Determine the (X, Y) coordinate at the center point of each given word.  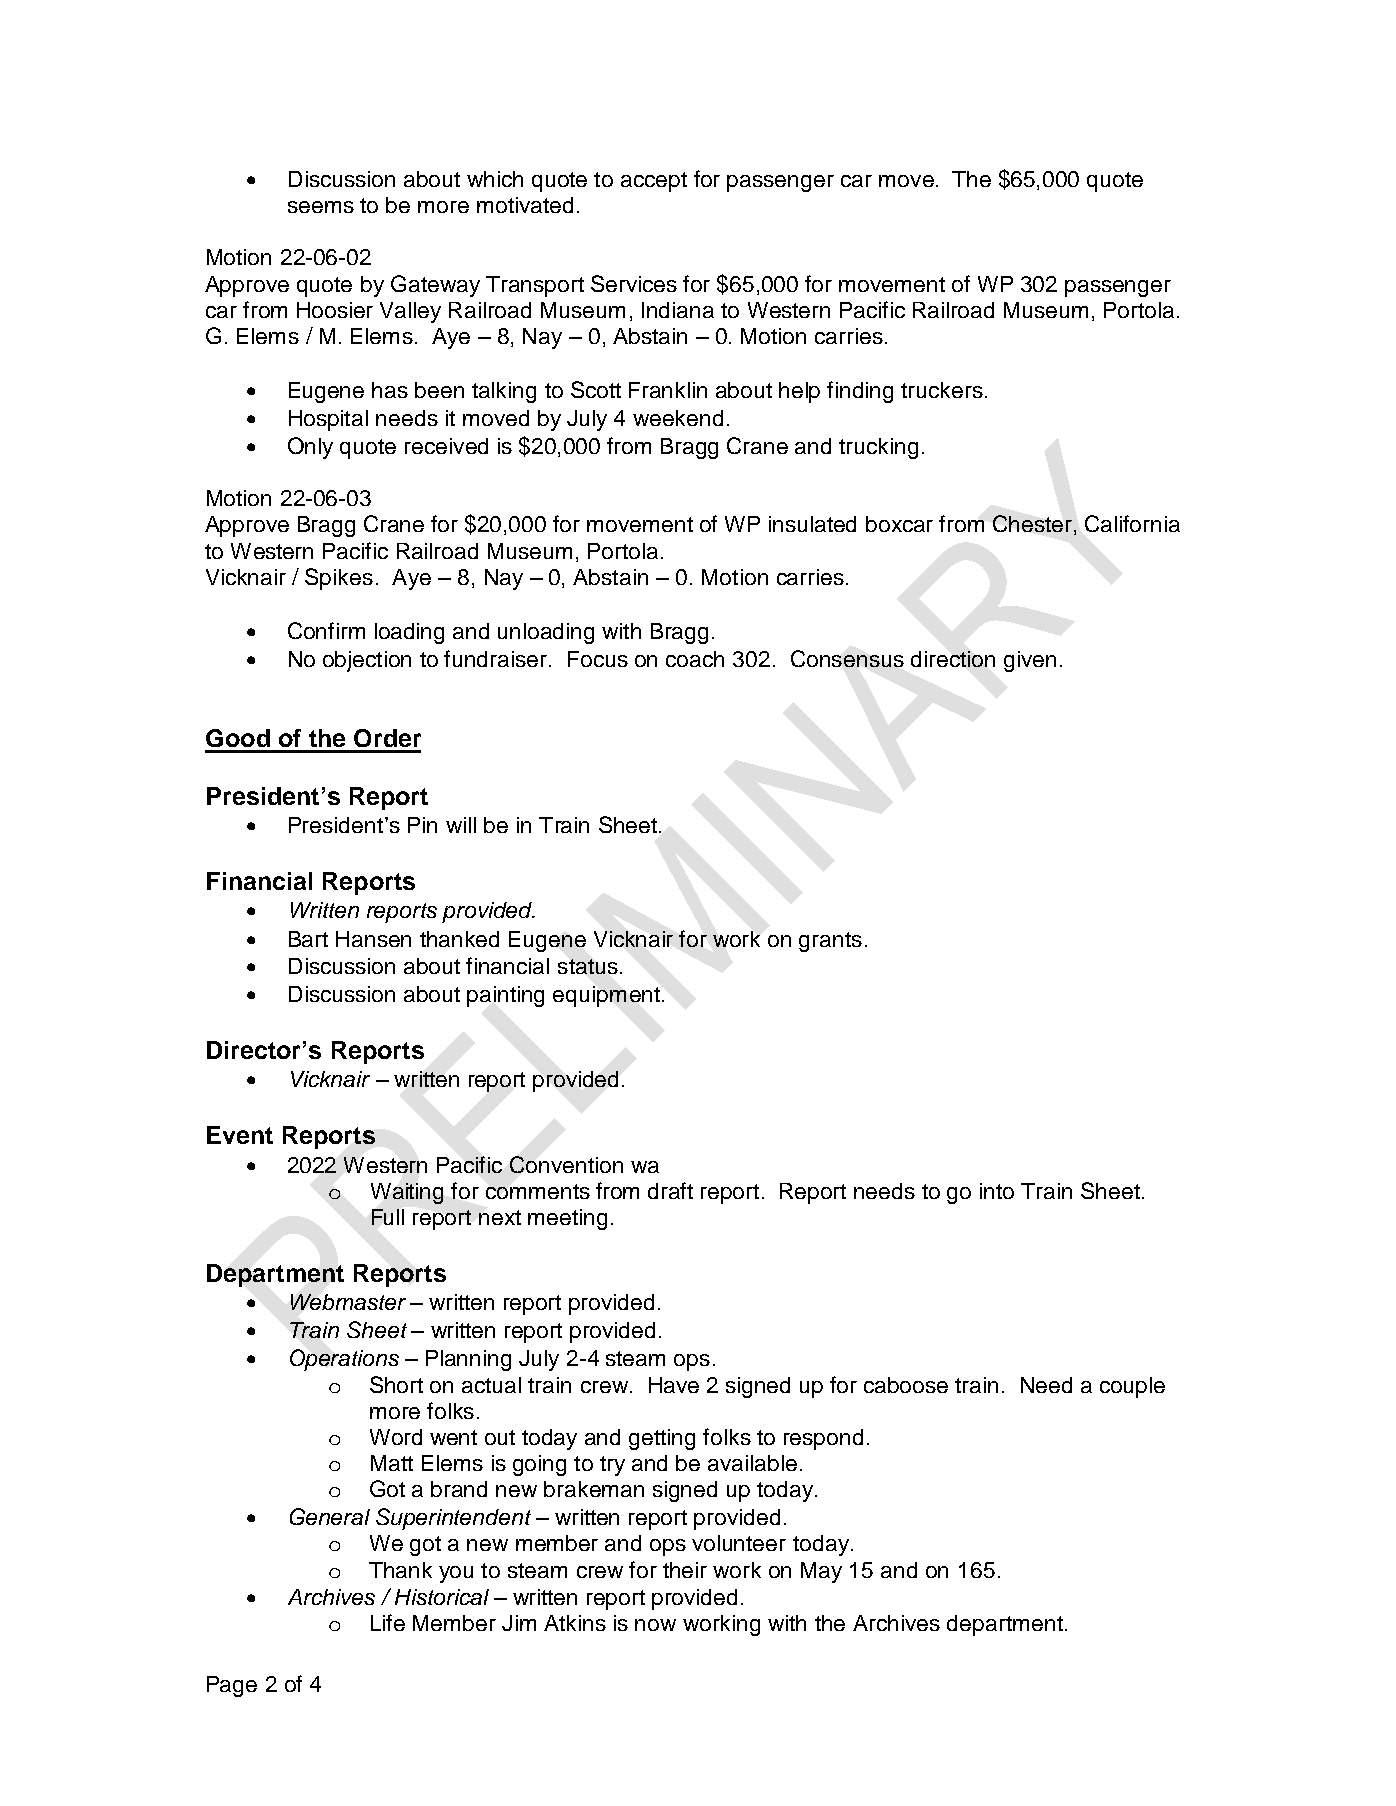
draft (670, 1190)
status (588, 966)
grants (830, 942)
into (997, 1191)
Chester (1032, 523)
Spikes (339, 579)
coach (695, 659)
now (655, 1625)
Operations (344, 1360)
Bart (308, 939)
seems (321, 207)
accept (654, 182)
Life (388, 1622)
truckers (942, 390)
